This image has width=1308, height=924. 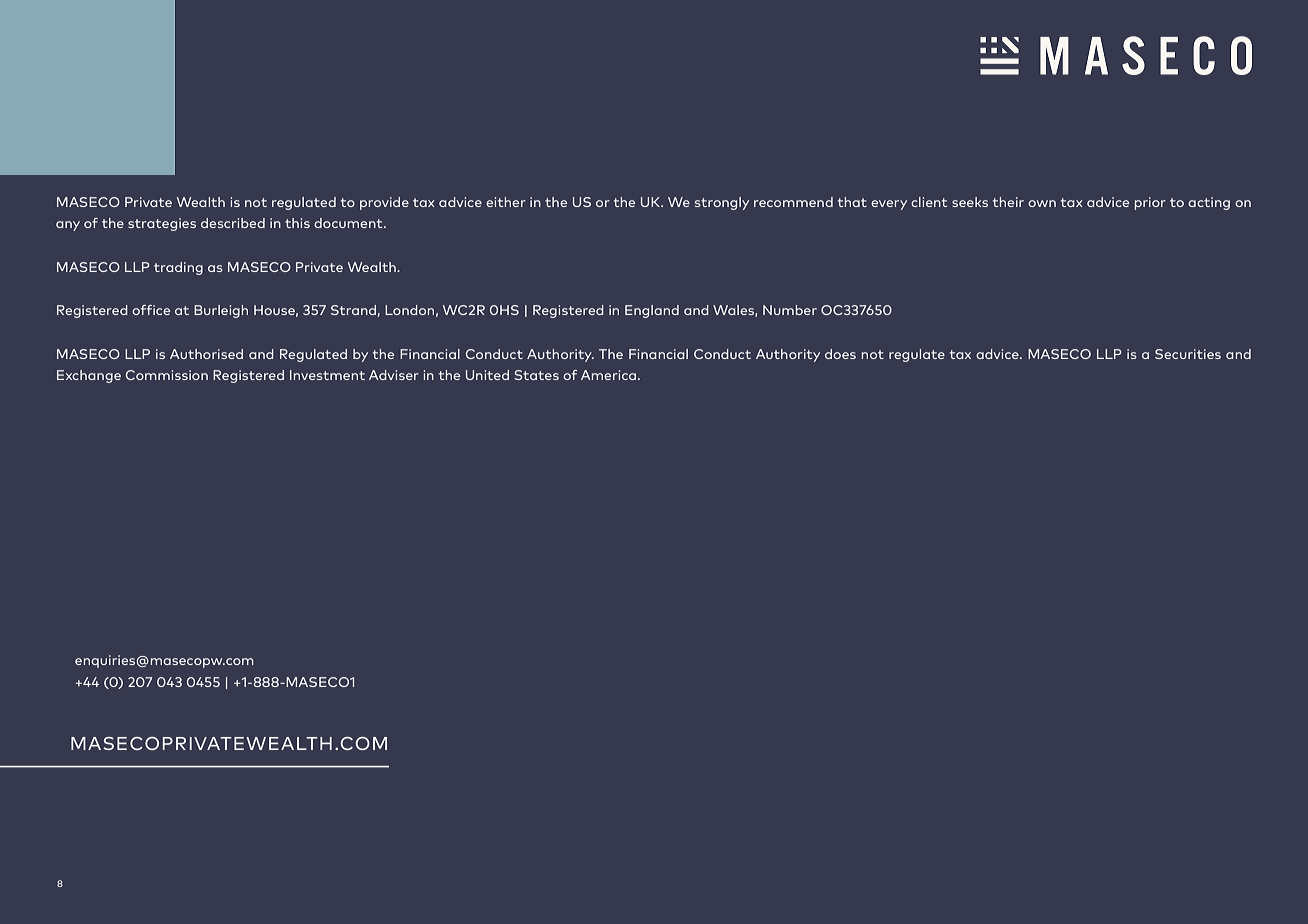 What do you see at coordinates (652, 311) in the image?
I see `England` at bounding box center [652, 311].
